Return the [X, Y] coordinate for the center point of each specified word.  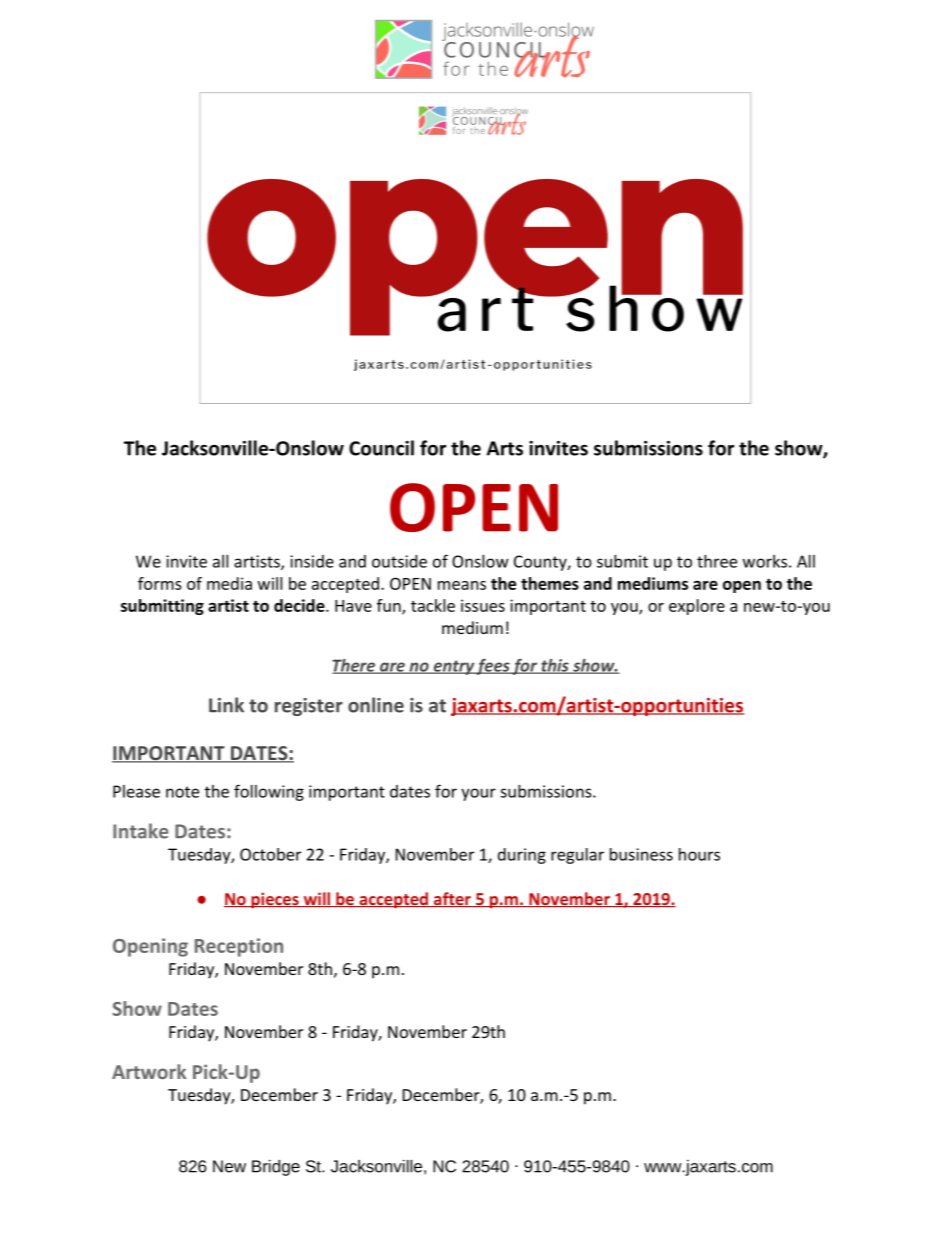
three [717, 561]
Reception [239, 947]
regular [577, 856]
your [478, 794]
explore [697, 607]
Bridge [276, 1168]
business [641, 854]
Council [381, 448]
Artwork [149, 1071]
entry [453, 667]
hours [699, 854]
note [182, 792]
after [452, 899]
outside [399, 561]
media [229, 583]
